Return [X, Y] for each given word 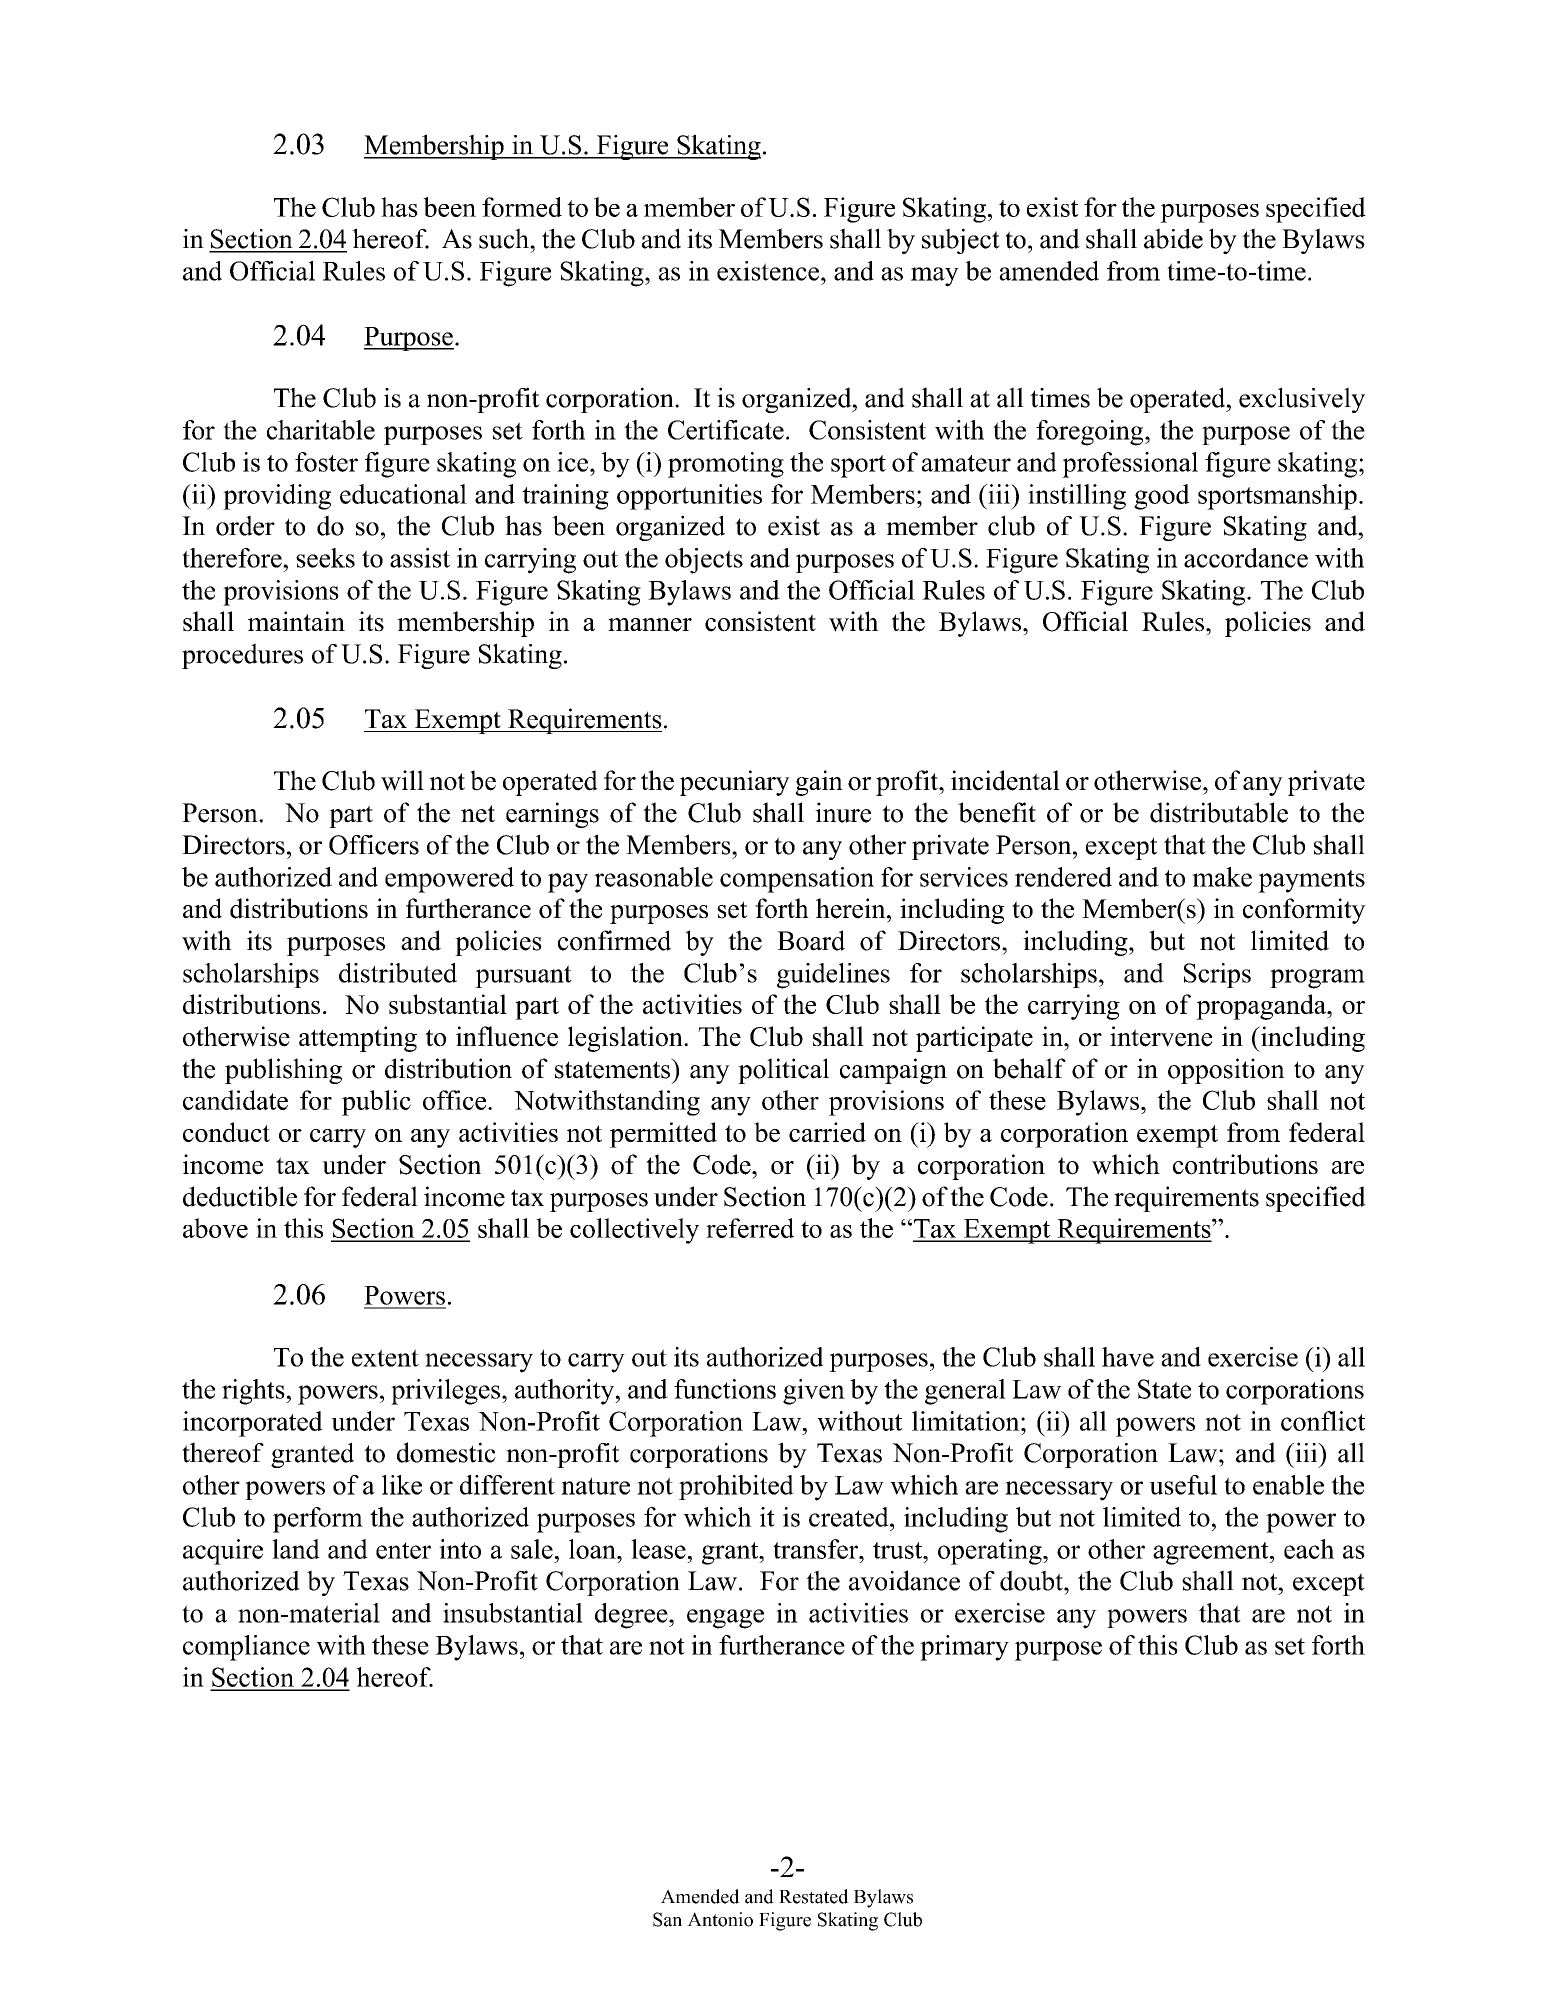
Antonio [720, 1919]
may [935, 277]
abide [1173, 238]
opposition [1226, 1071]
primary [964, 1648]
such [505, 238]
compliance [246, 1648]
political [783, 1071]
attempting [358, 1039]
